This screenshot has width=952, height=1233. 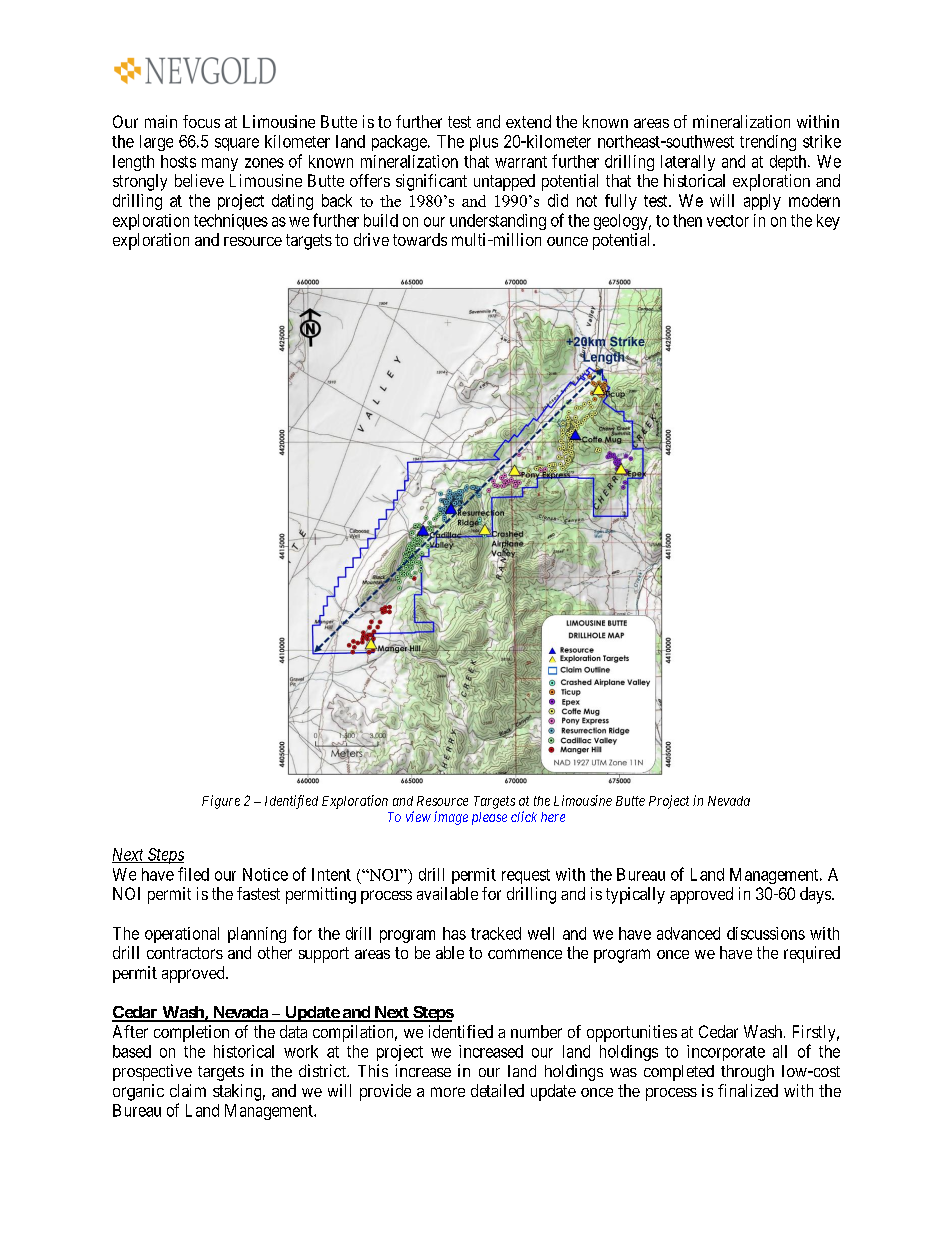 What do you see at coordinates (188, 1090) in the screenshot?
I see `claim` at bounding box center [188, 1090].
